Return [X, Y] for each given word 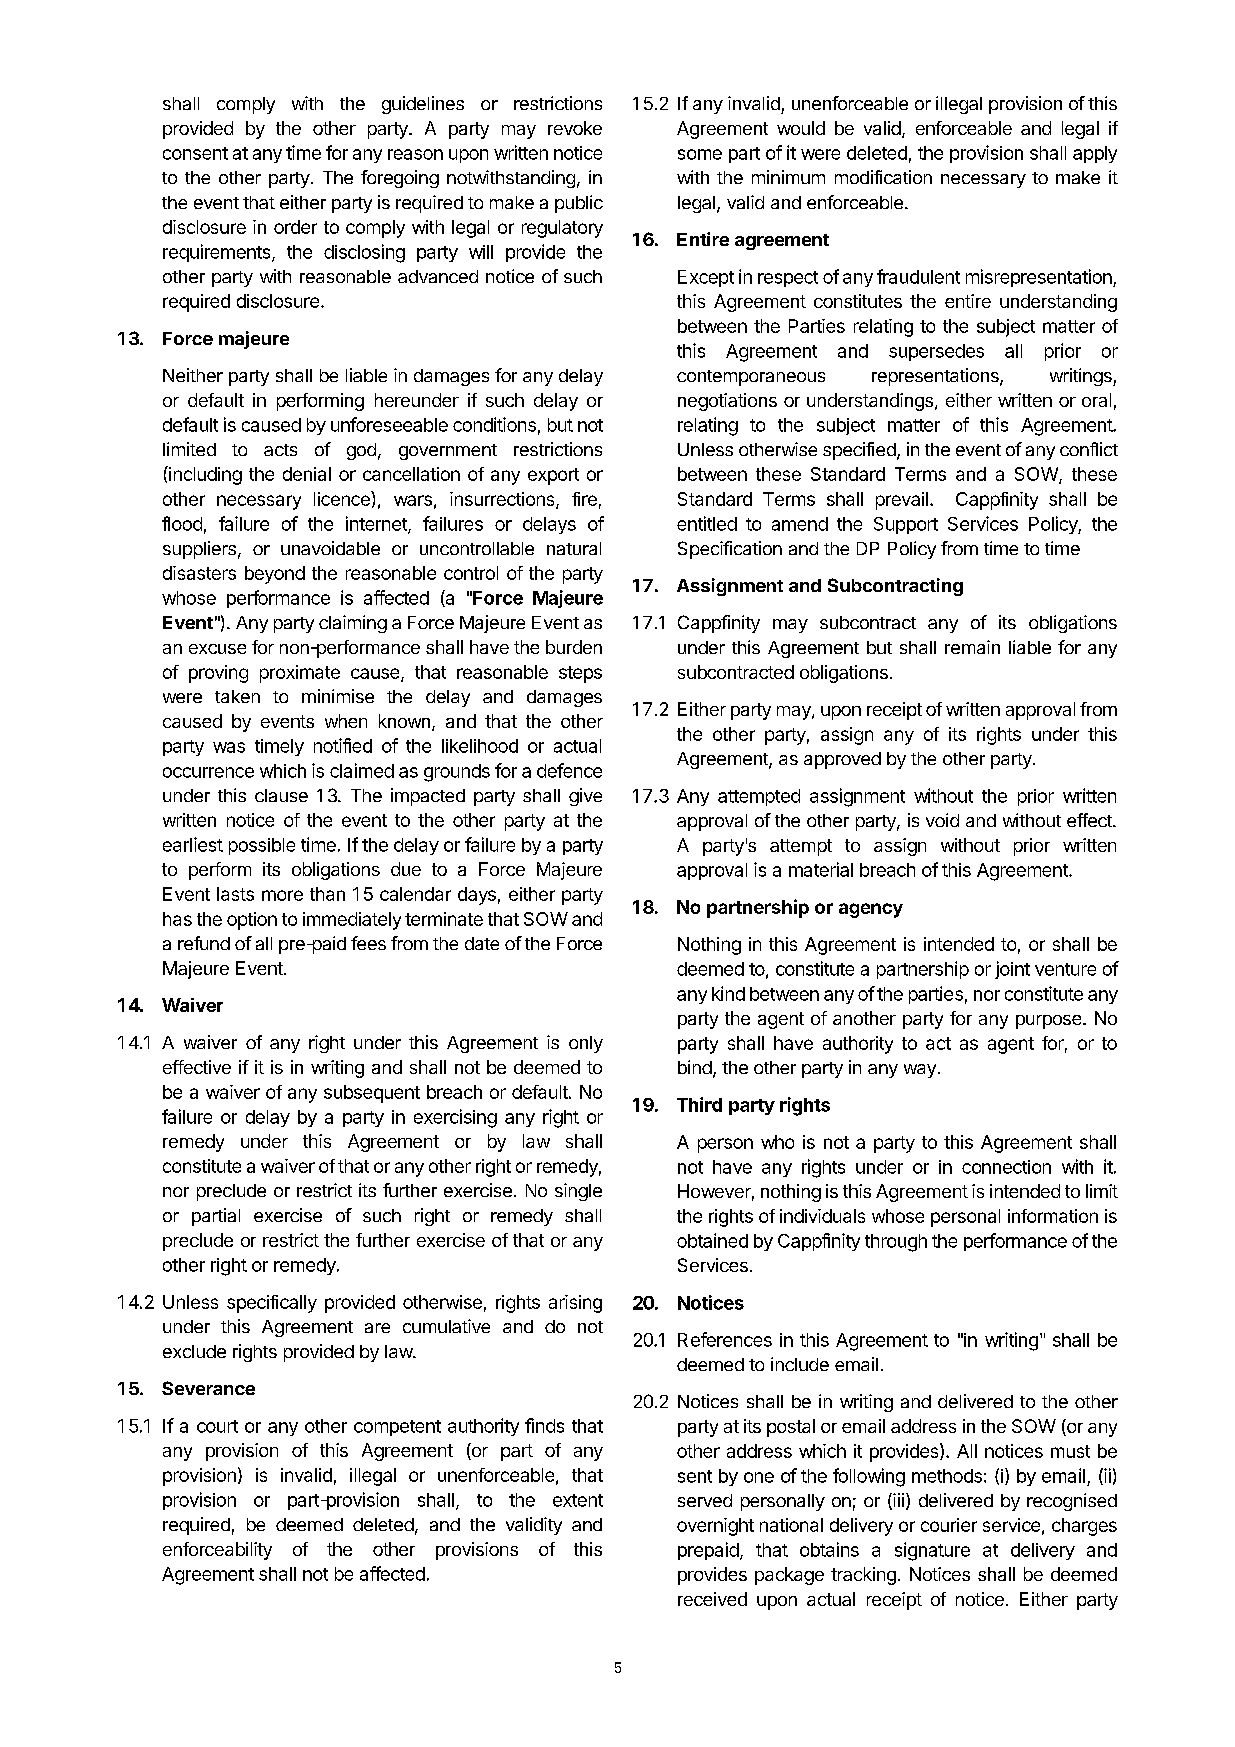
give [585, 797]
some [700, 154]
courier [949, 1525]
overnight [715, 1527]
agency [871, 910]
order [295, 227]
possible [262, 846]
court [217, 1426]
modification [883, 177]
